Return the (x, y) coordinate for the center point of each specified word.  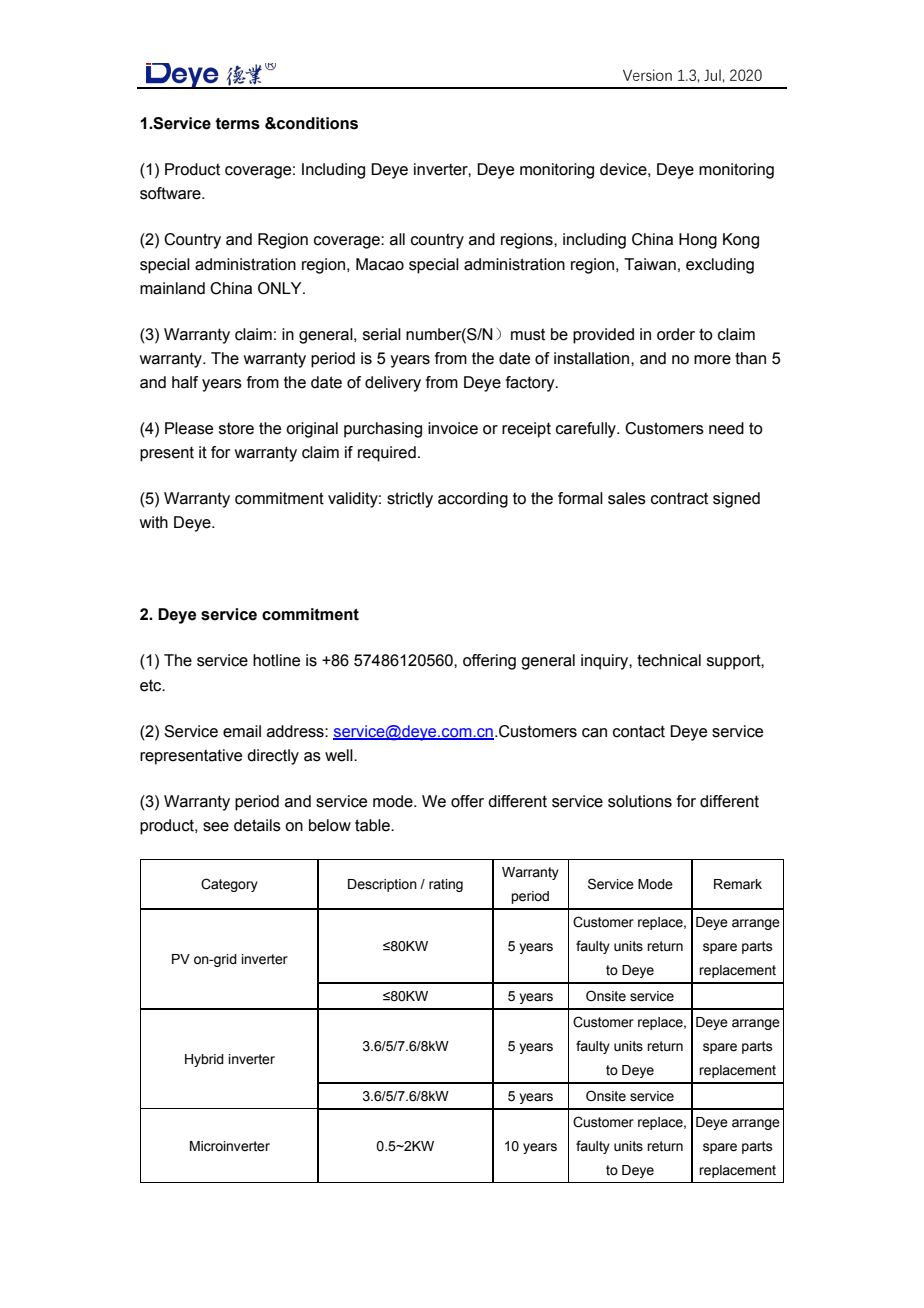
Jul (712, 75)
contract (679, 498)
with (154, 522)
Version (647, 75)
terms (237, 124)
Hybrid (204, 1060)
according (473, 500)
